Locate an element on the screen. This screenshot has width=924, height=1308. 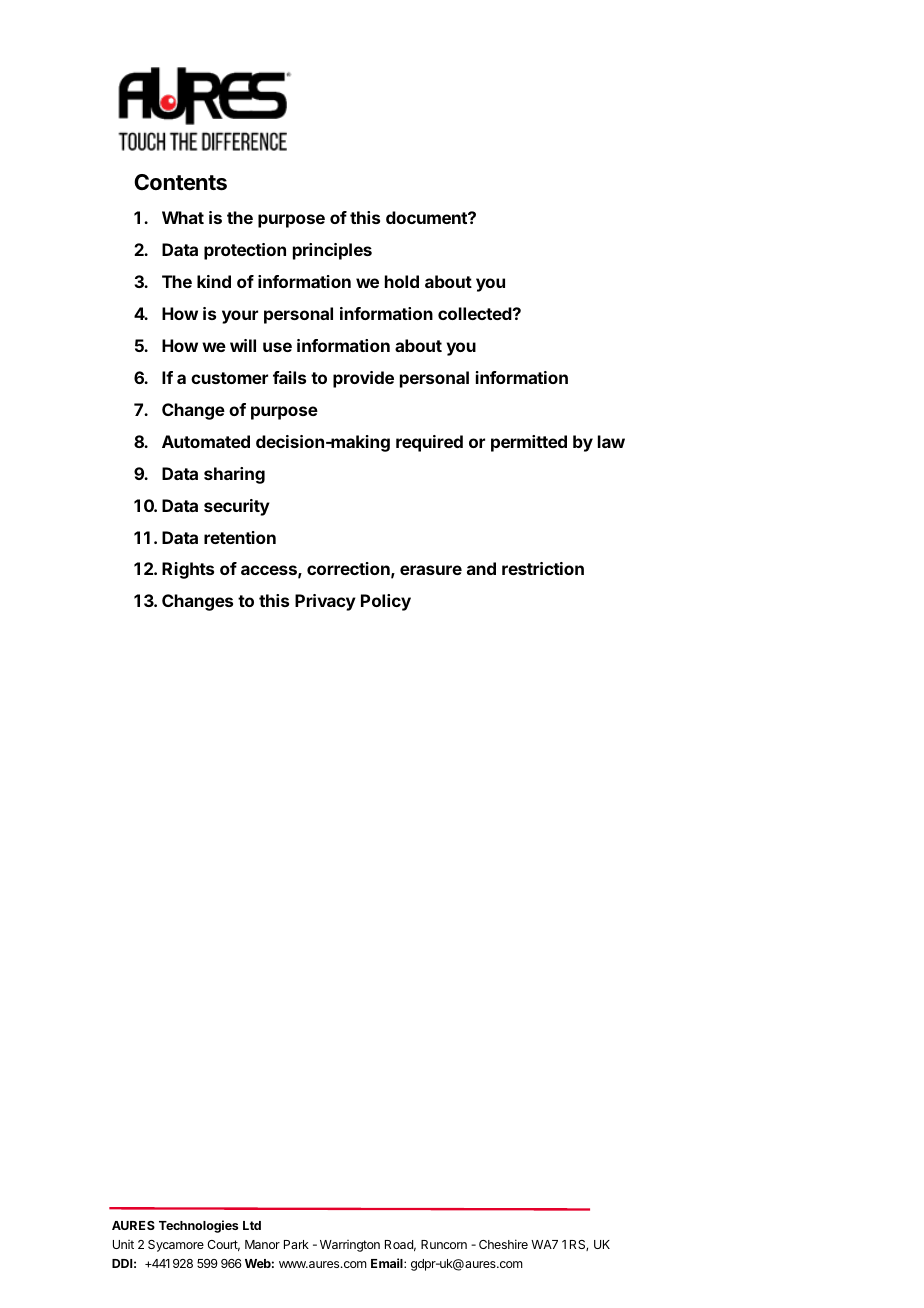
restriction is located at coordinates (543, 568).
